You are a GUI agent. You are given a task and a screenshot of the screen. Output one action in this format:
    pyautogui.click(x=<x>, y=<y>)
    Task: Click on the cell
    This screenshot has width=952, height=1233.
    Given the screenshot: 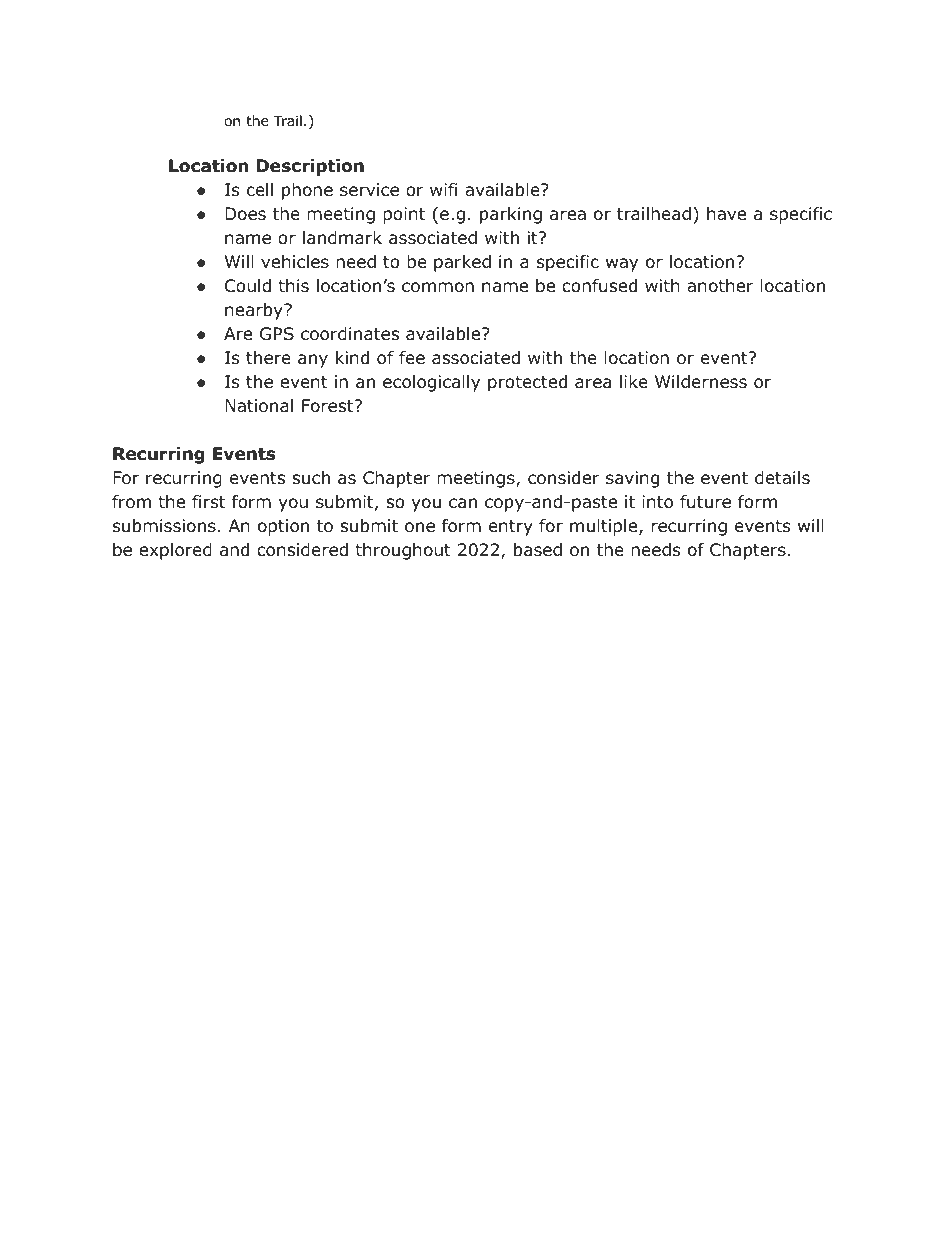 What is the action you would take?
    pyautogui.click(x=260, y=190)
